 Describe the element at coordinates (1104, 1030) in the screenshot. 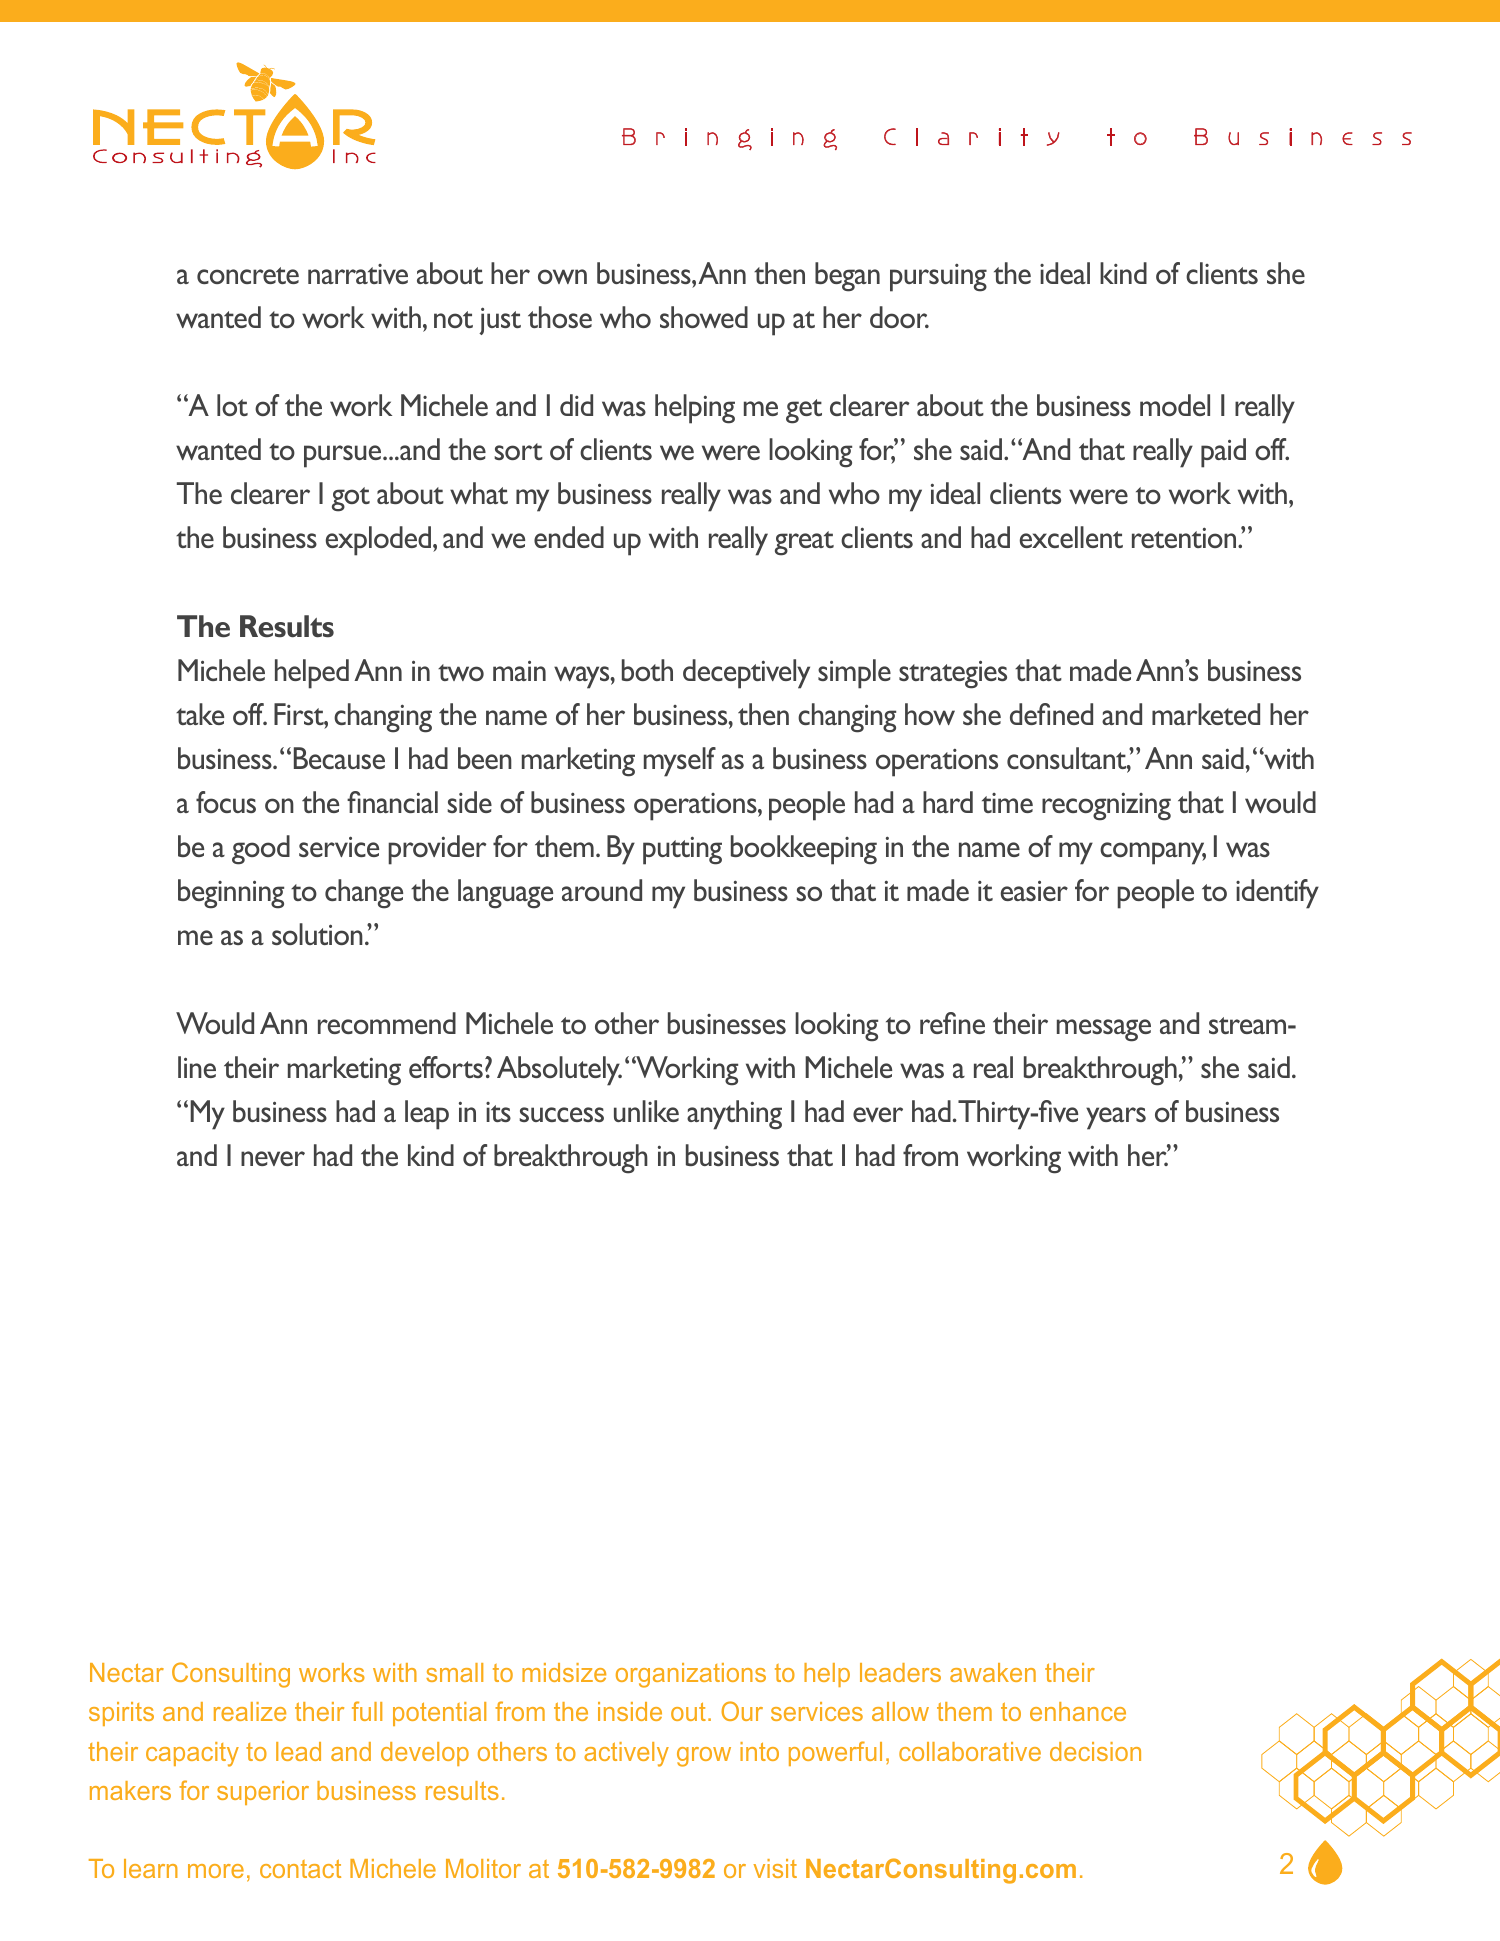

I see `message` at that location.
